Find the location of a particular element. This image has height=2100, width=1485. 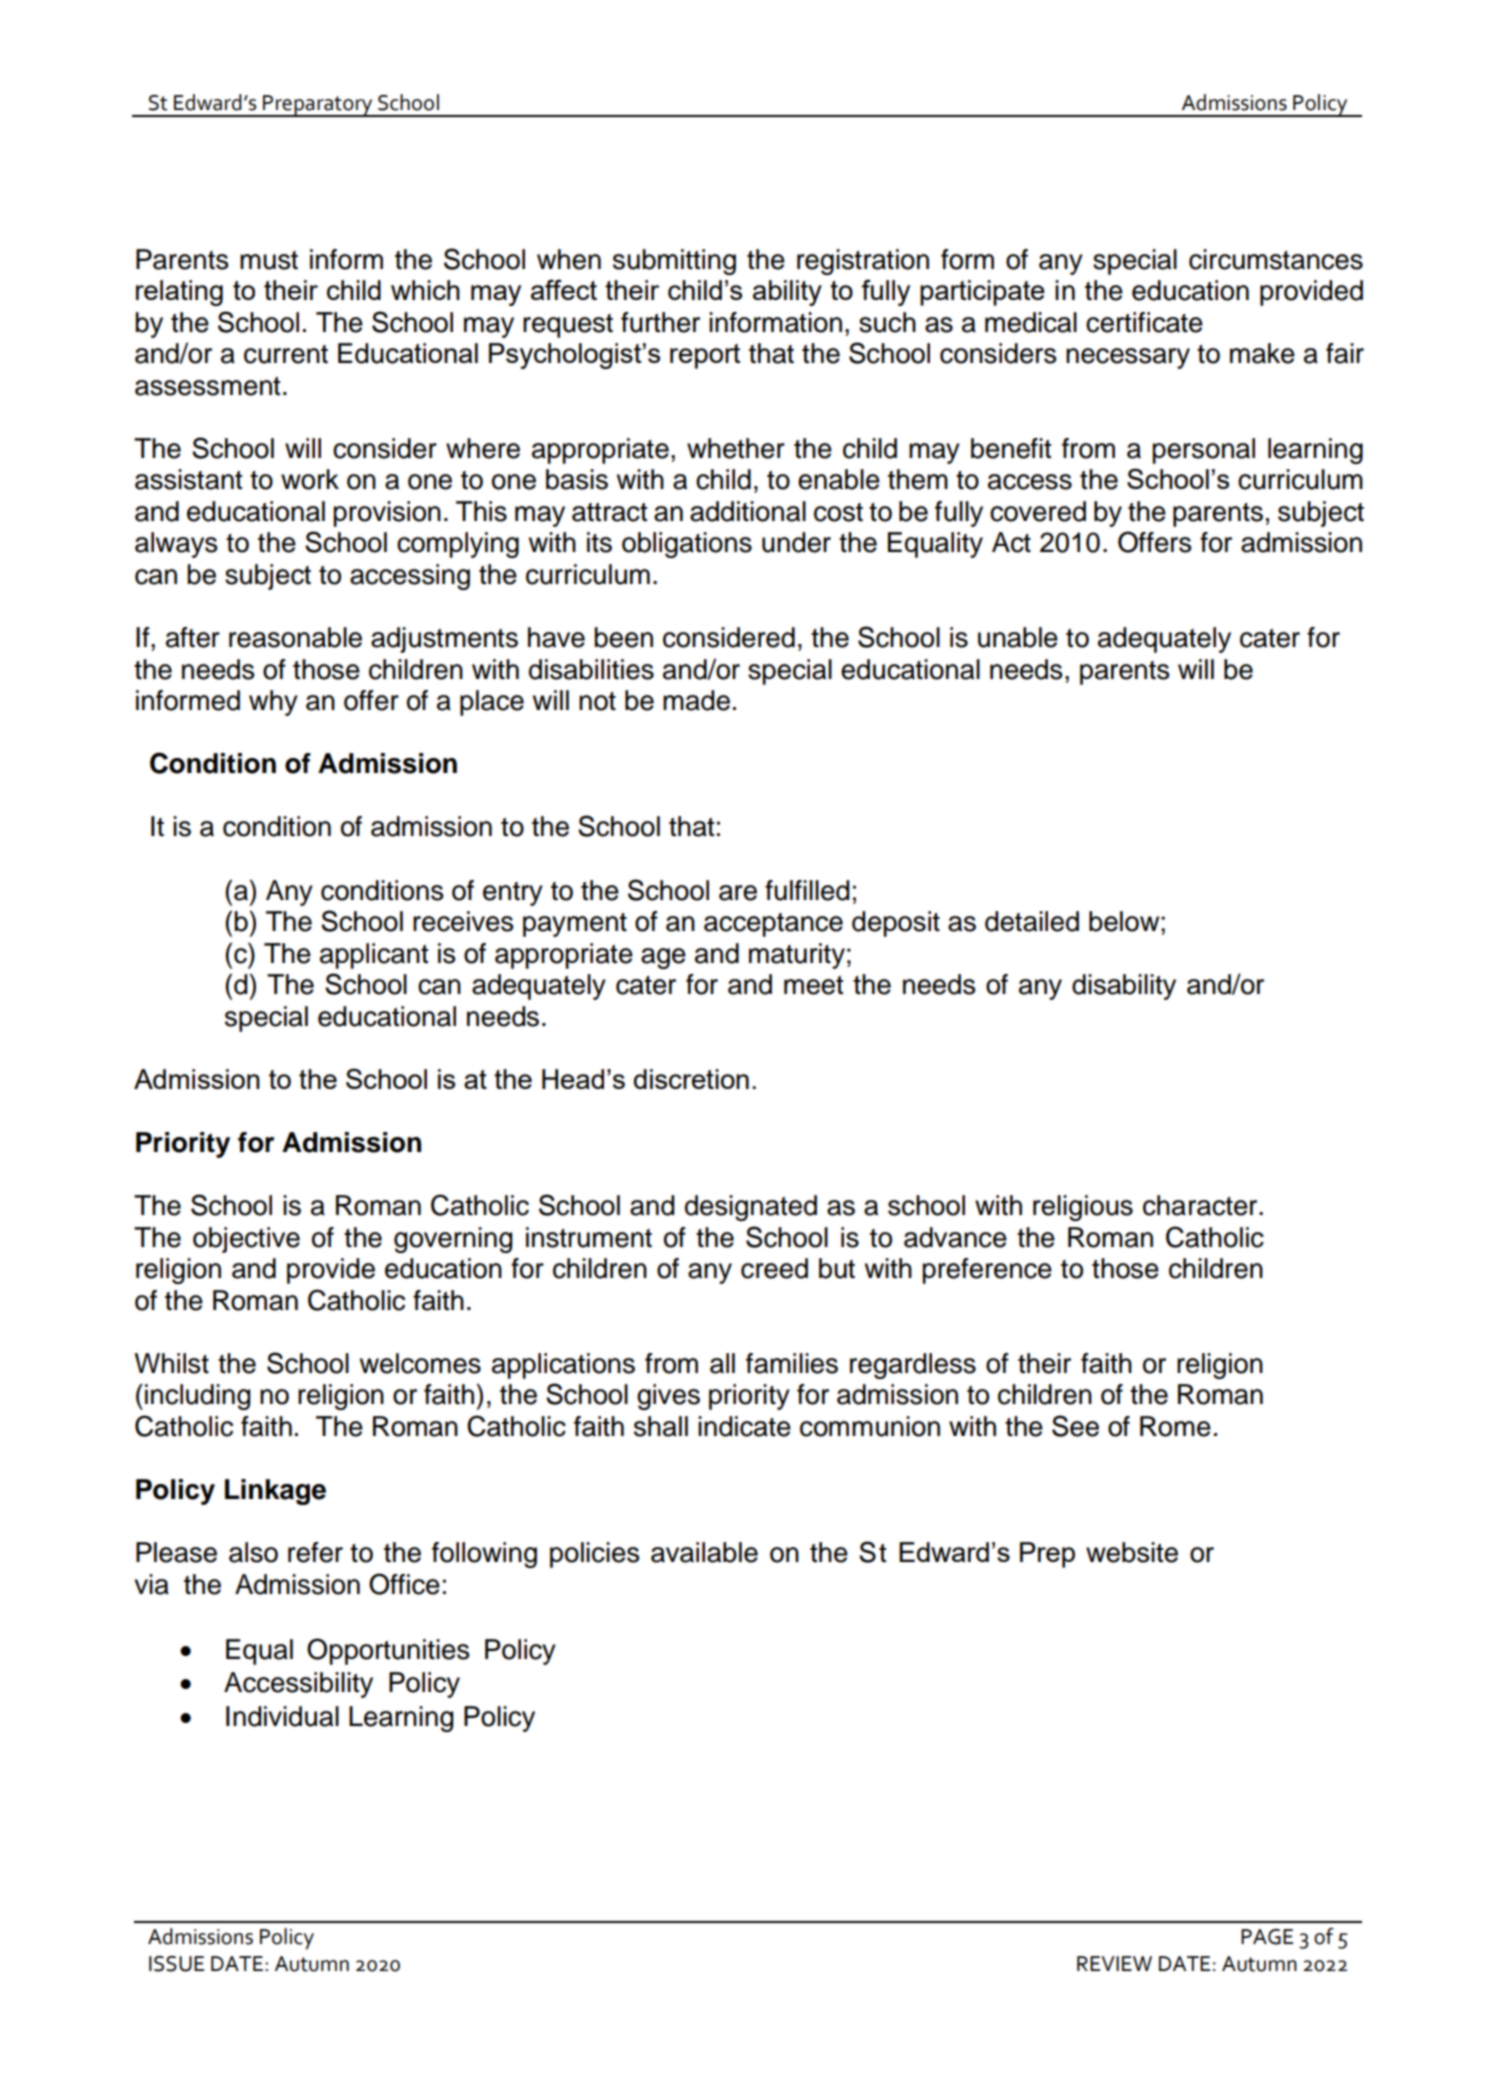

available is located at coordinates (704, 1552).
